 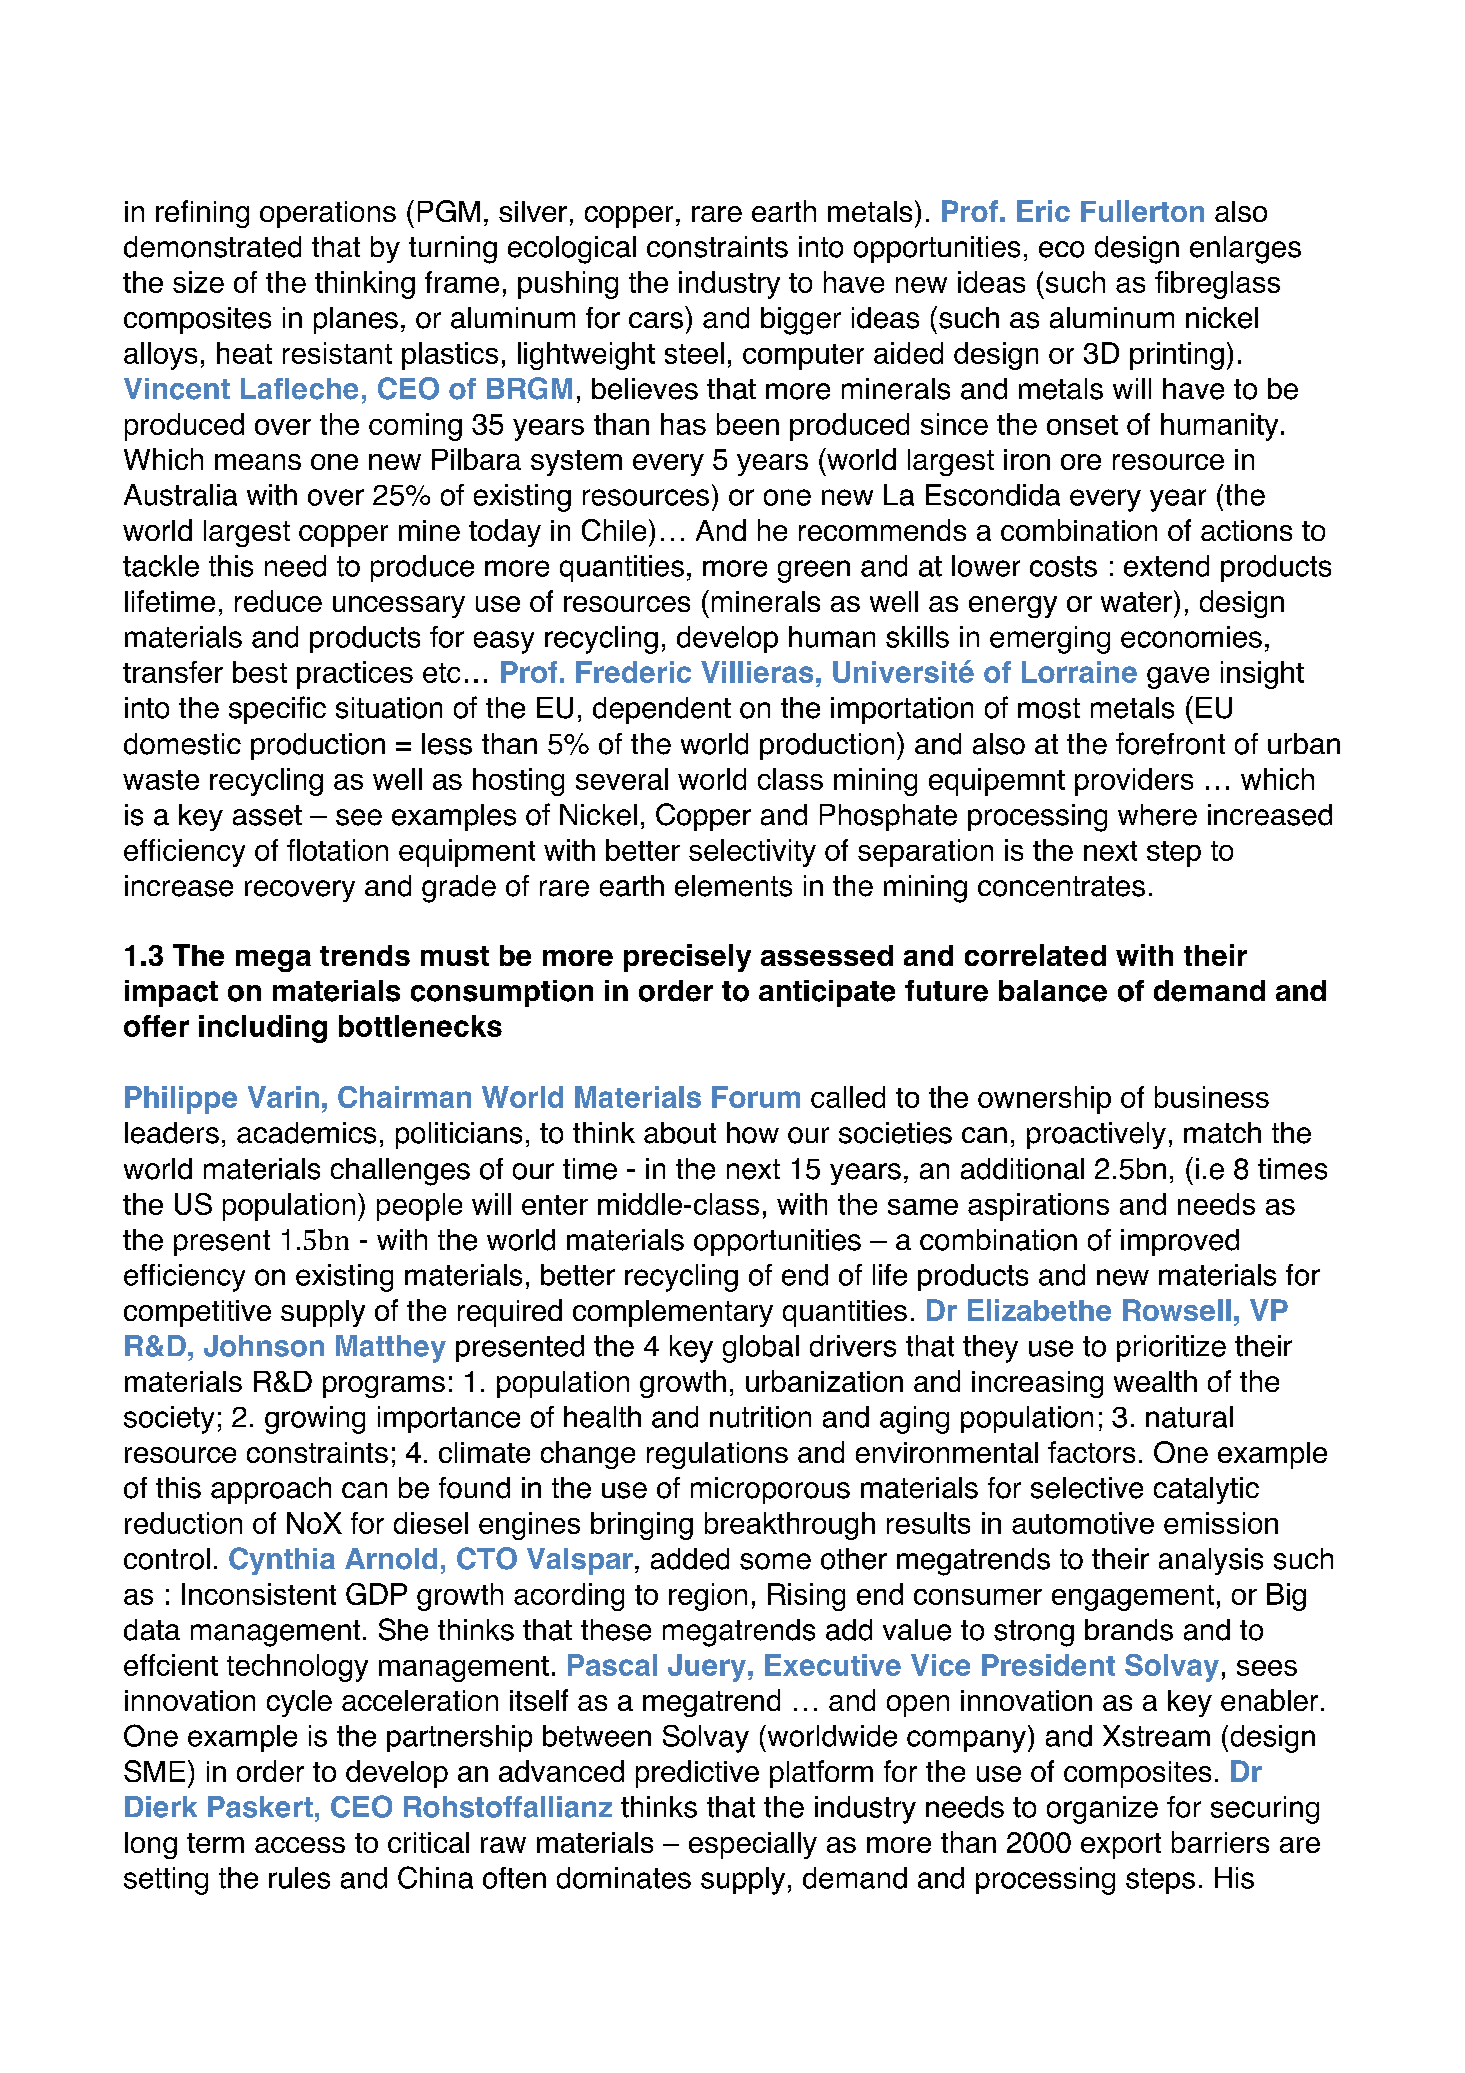 What do you see at coordinates (656, 320) in the document?
I see `cars` at bounding box center [656, 320].
